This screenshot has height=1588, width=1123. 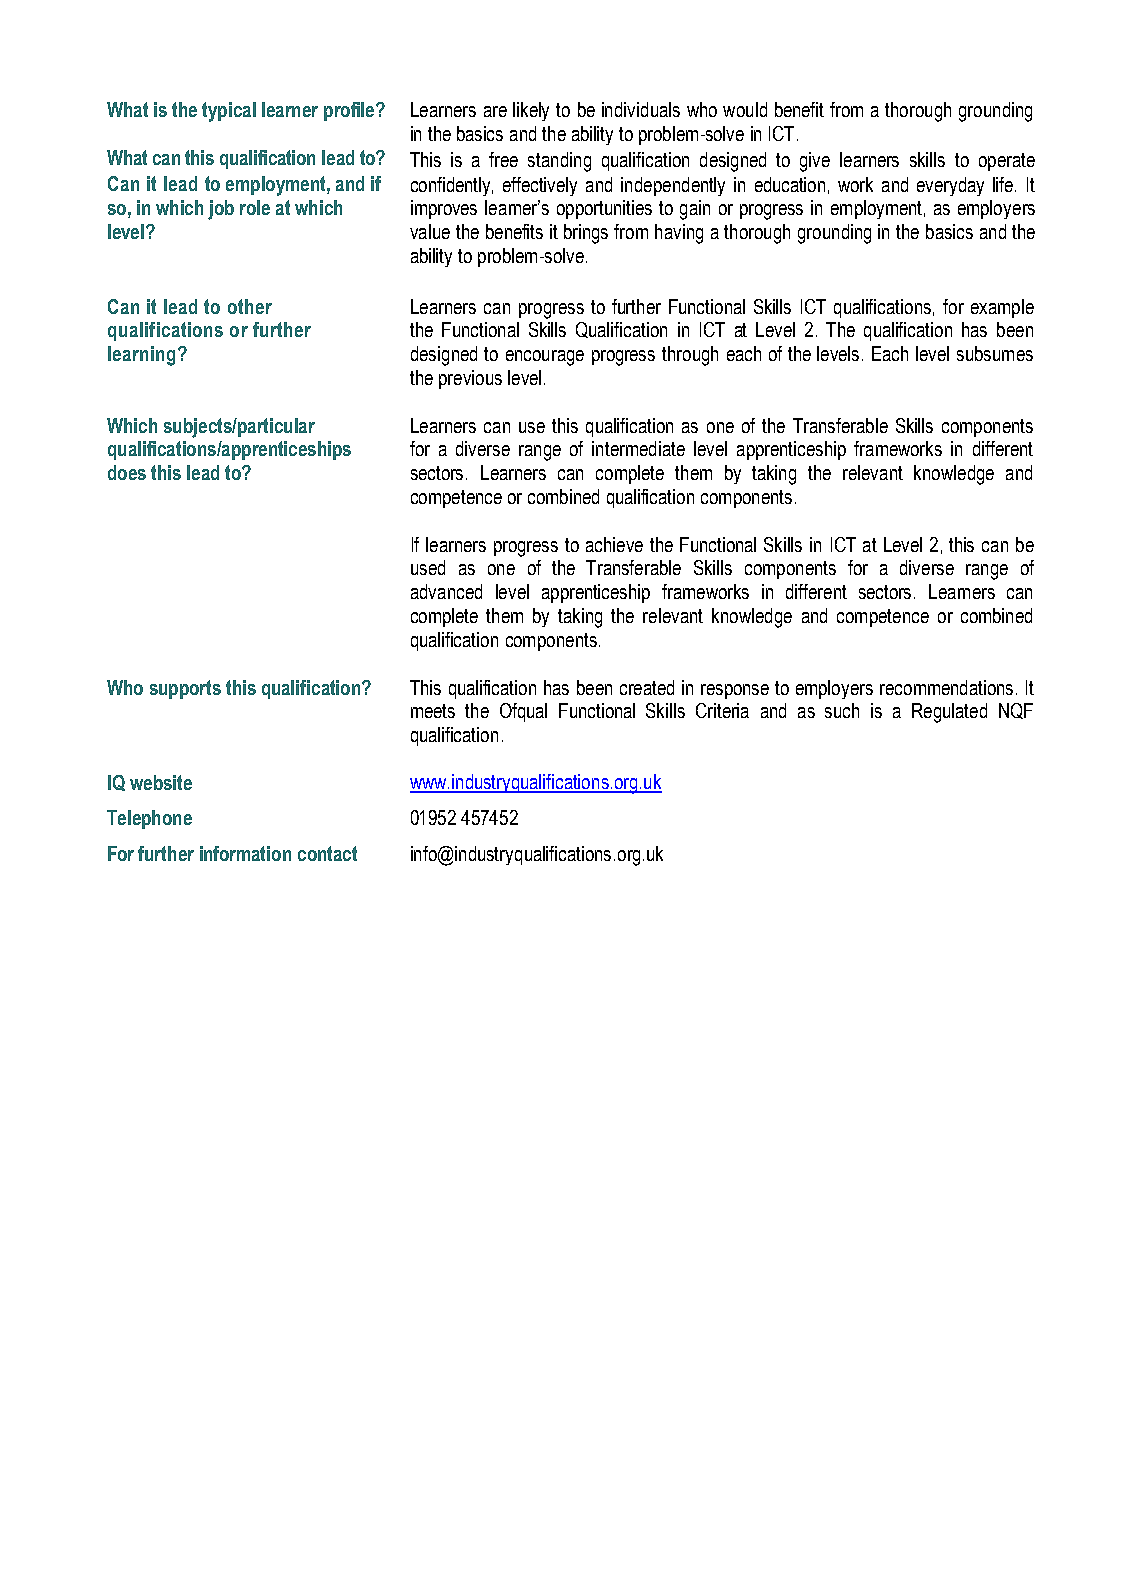 I want to click on likely, so click(x=531, y=111).
